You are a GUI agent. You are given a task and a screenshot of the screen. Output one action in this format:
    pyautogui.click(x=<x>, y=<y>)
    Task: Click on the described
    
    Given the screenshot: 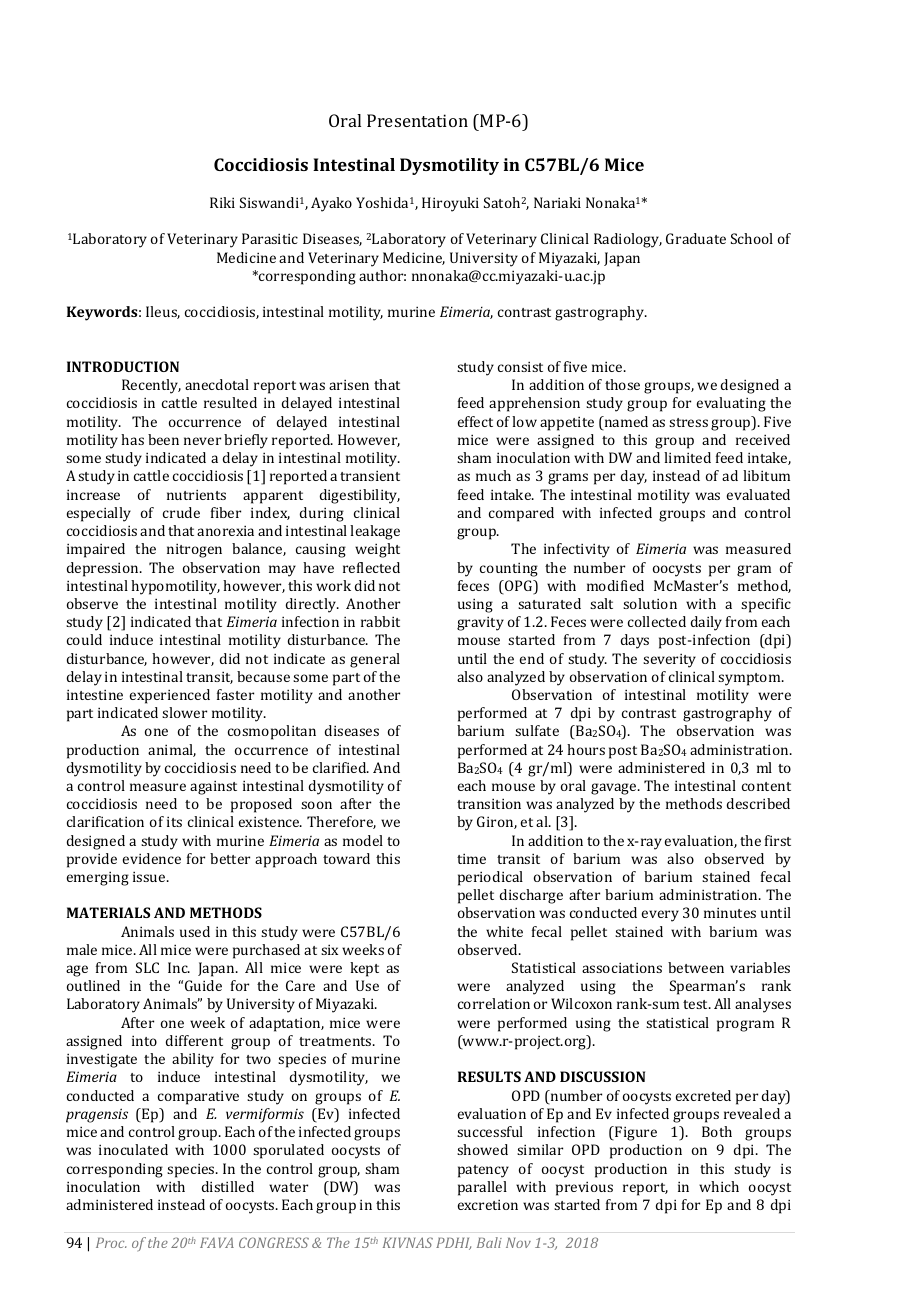 What is the action you would take?
    pyautogui.click(x=758, y=803)
